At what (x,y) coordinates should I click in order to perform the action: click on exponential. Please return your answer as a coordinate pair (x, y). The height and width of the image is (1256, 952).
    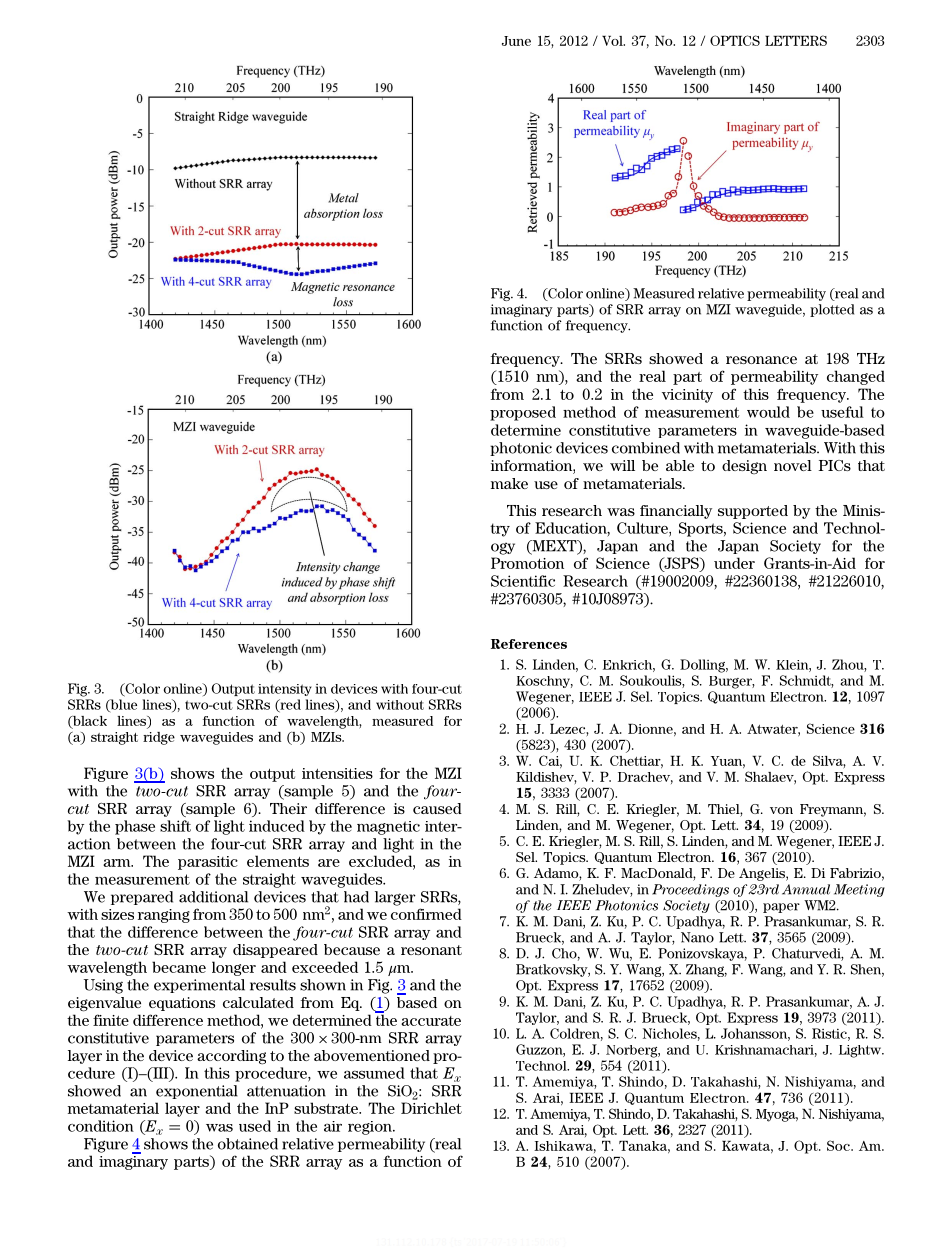
    Looking at the image, I should click on (197, 1092).
